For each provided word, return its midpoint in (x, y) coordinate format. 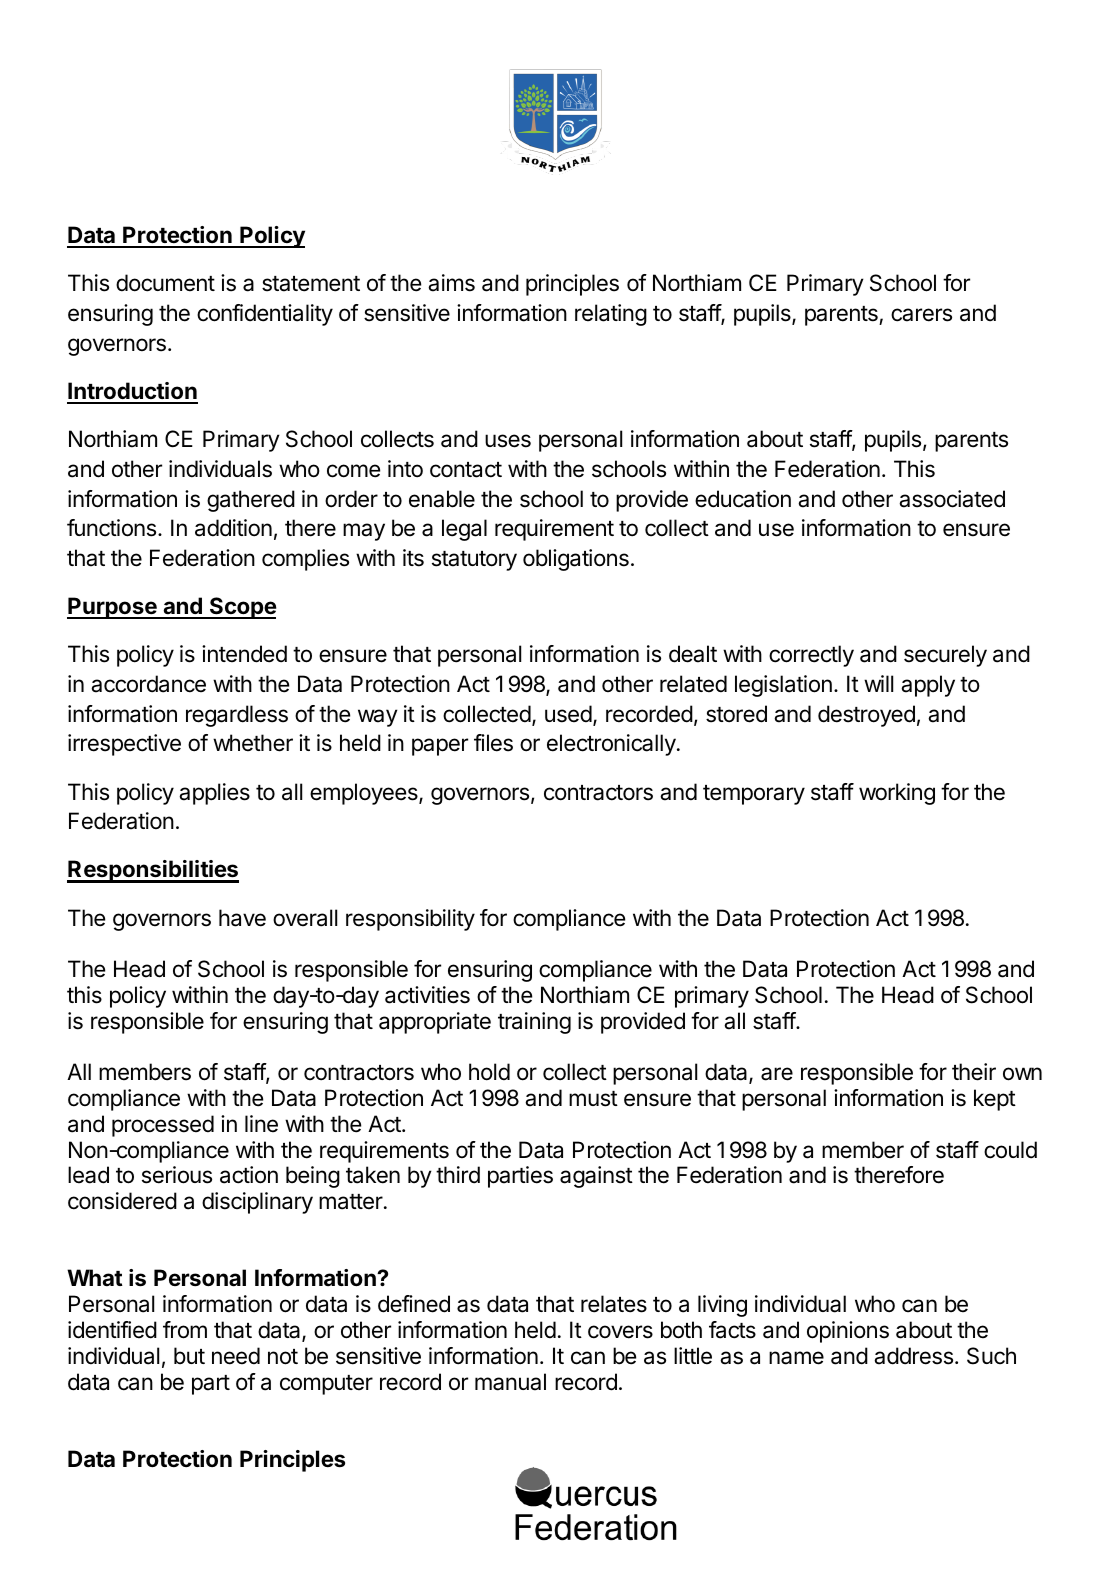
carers (921, 315)
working (897, 794)
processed (163, 1126)
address (913, 1356)
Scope (242, 608)
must (593, 1099)
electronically (612, 745)
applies (214, 794)
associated (952, 499)
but (189, 1355)
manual (510, 1382)
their (974, 1072)
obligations (576, 560)
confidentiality (265, 315)
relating (611, 315)
